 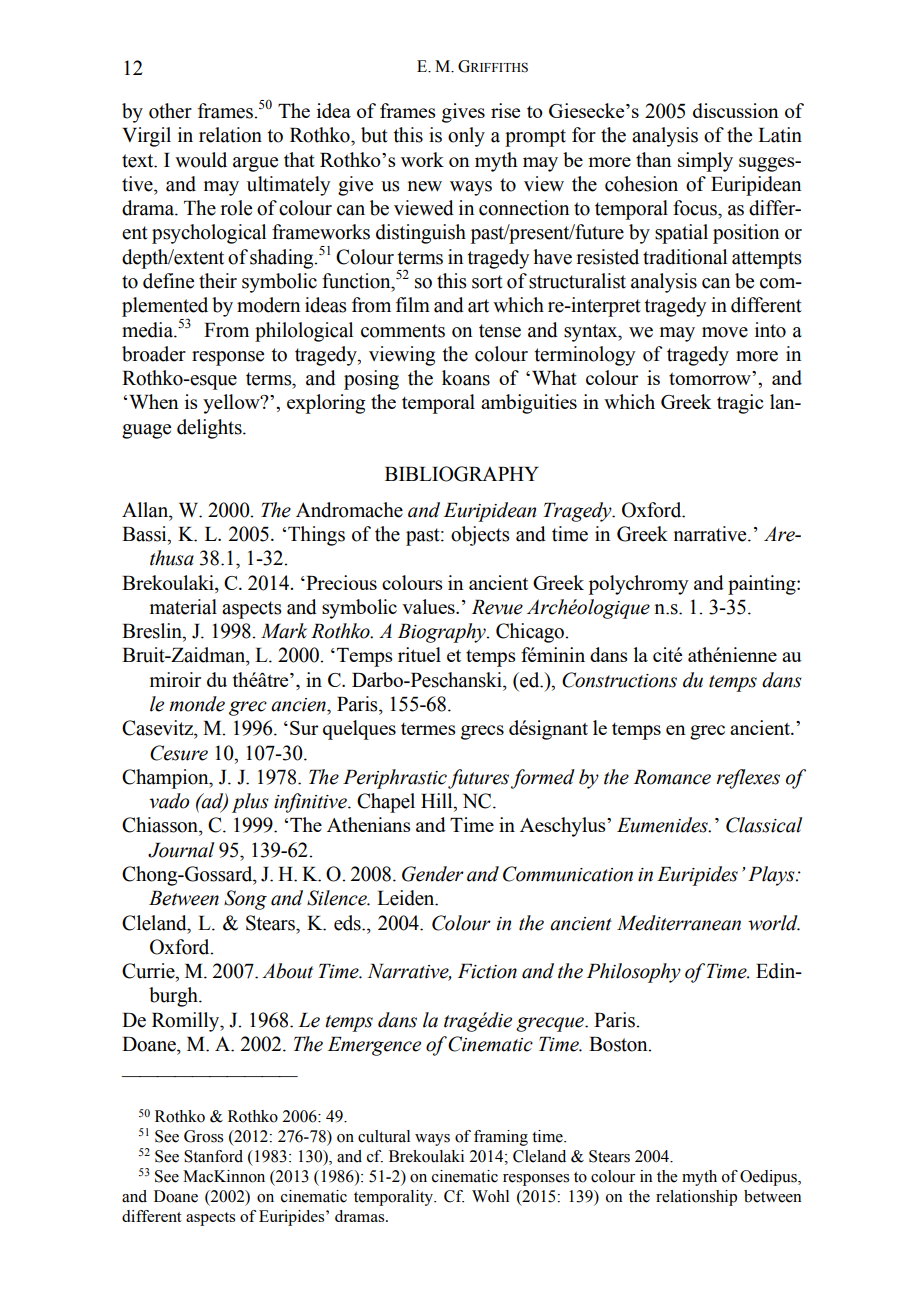 I want to click on Gender, so click(x=433, y=874).
